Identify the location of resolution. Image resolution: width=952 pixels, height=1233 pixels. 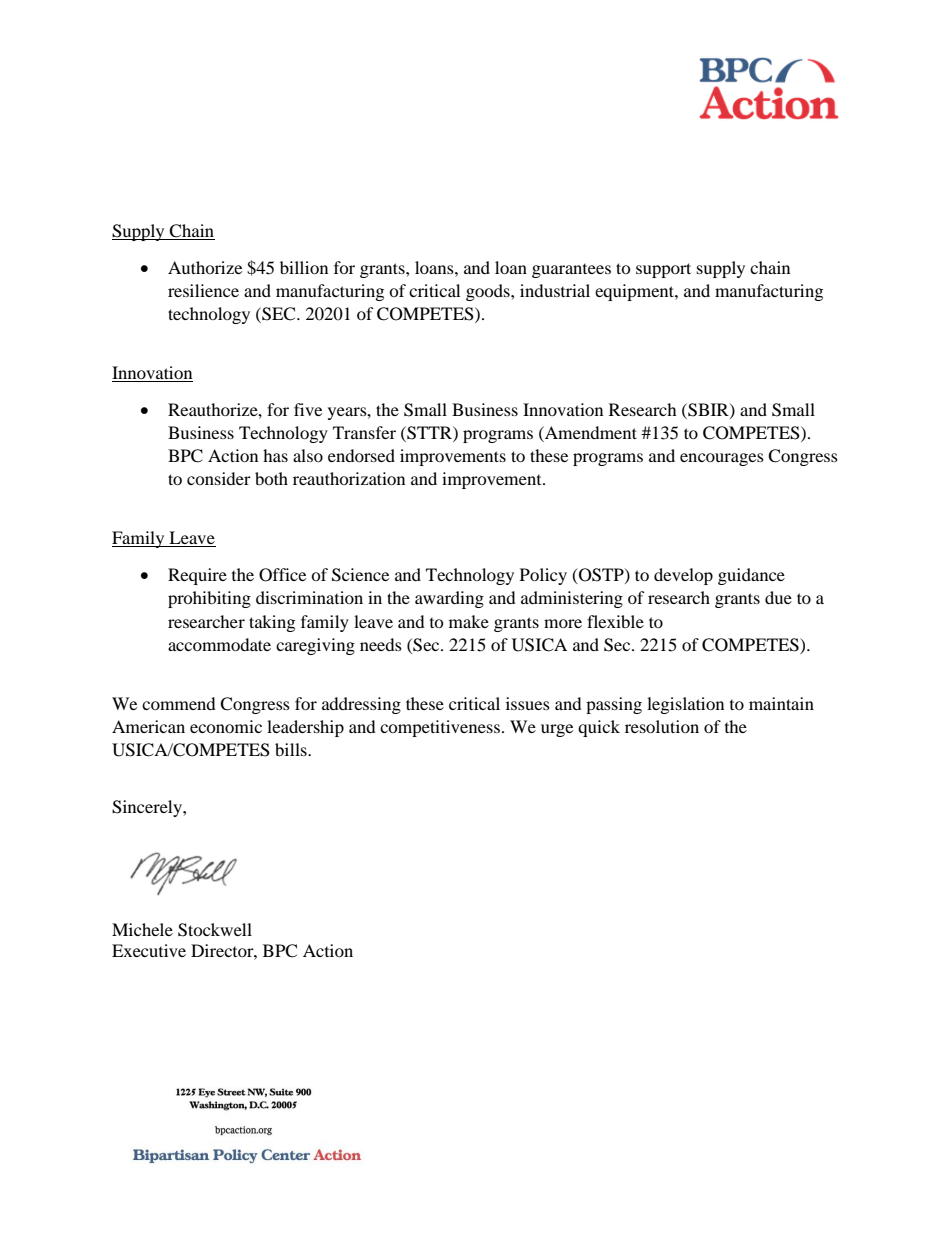
(662, 726).
